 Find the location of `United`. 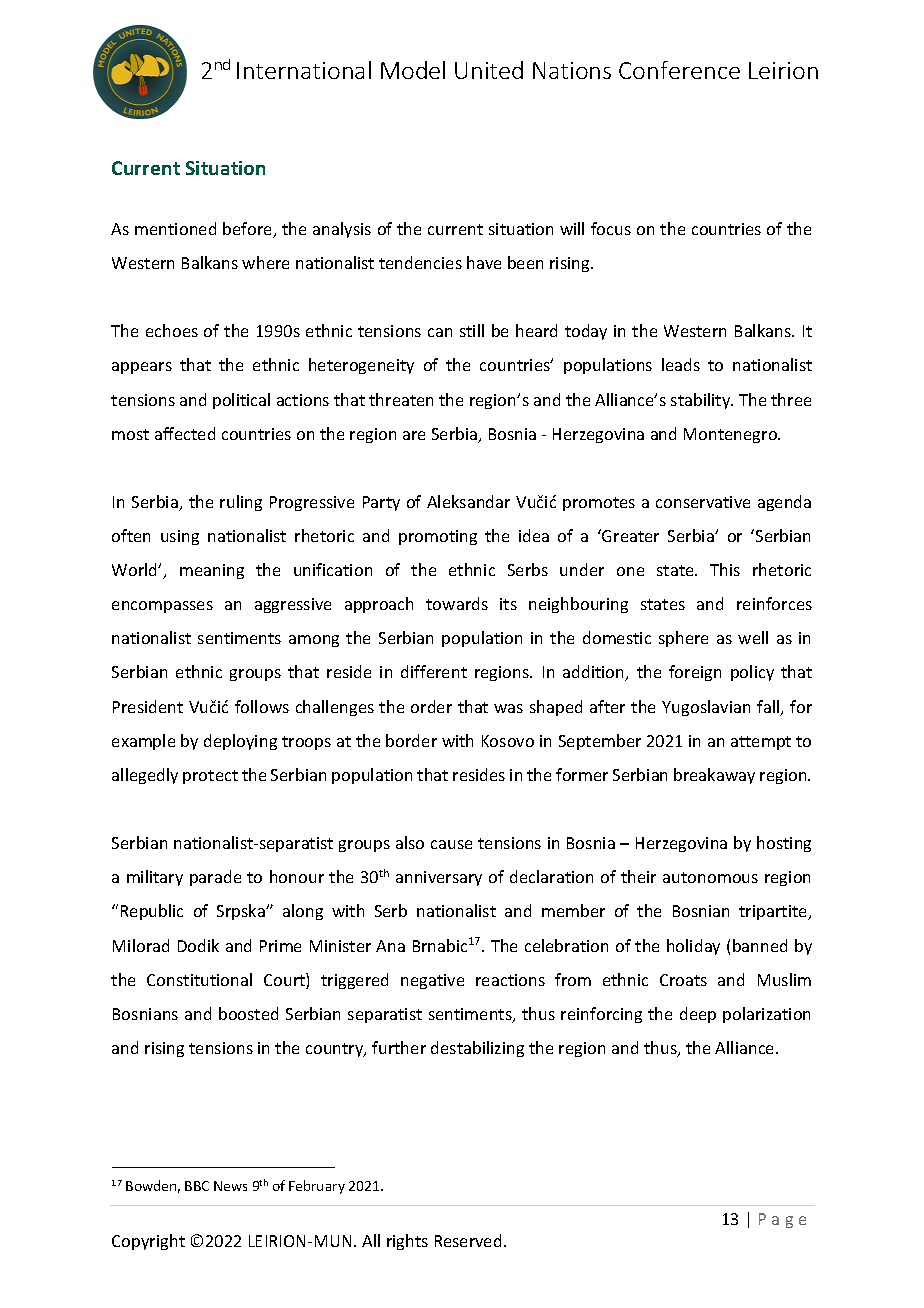

United is located at coordinates (489, 70).
